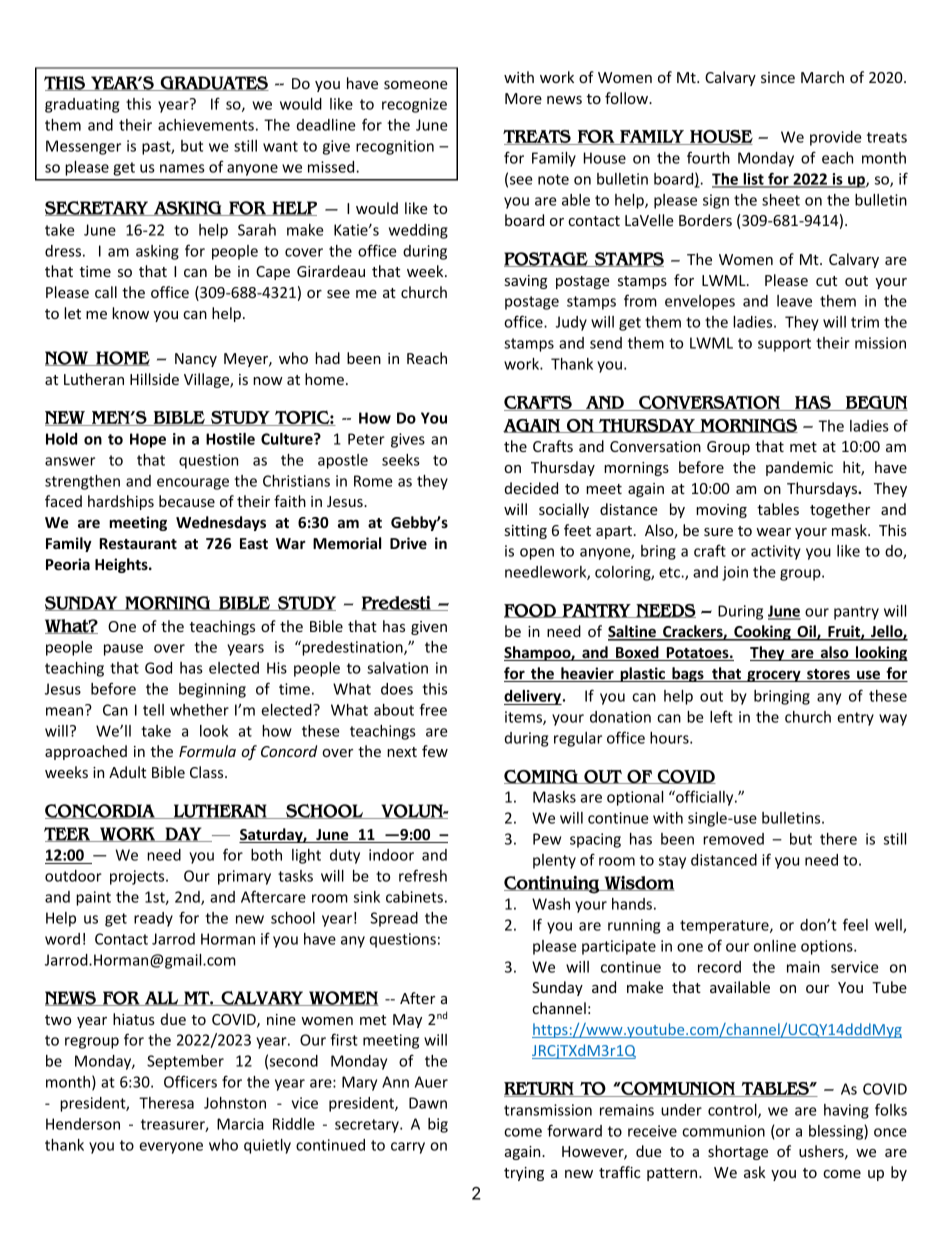 This screenshot has height=1233, width=952. Describe the element at coordinates (206, 125) in the screenshot. I see `achievements` at that location.
